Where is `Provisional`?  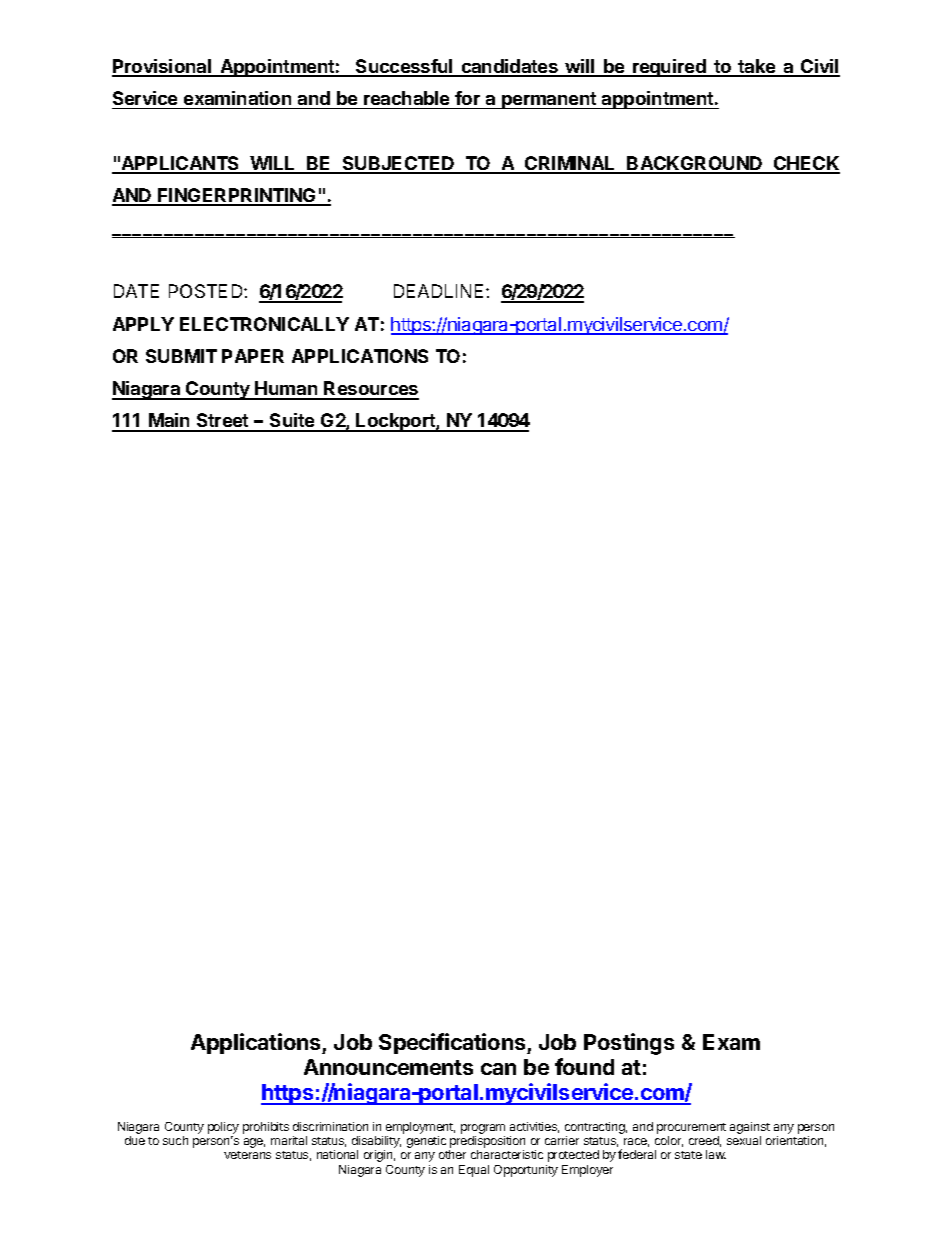 Provisional is located at coordinates (163, 67).
